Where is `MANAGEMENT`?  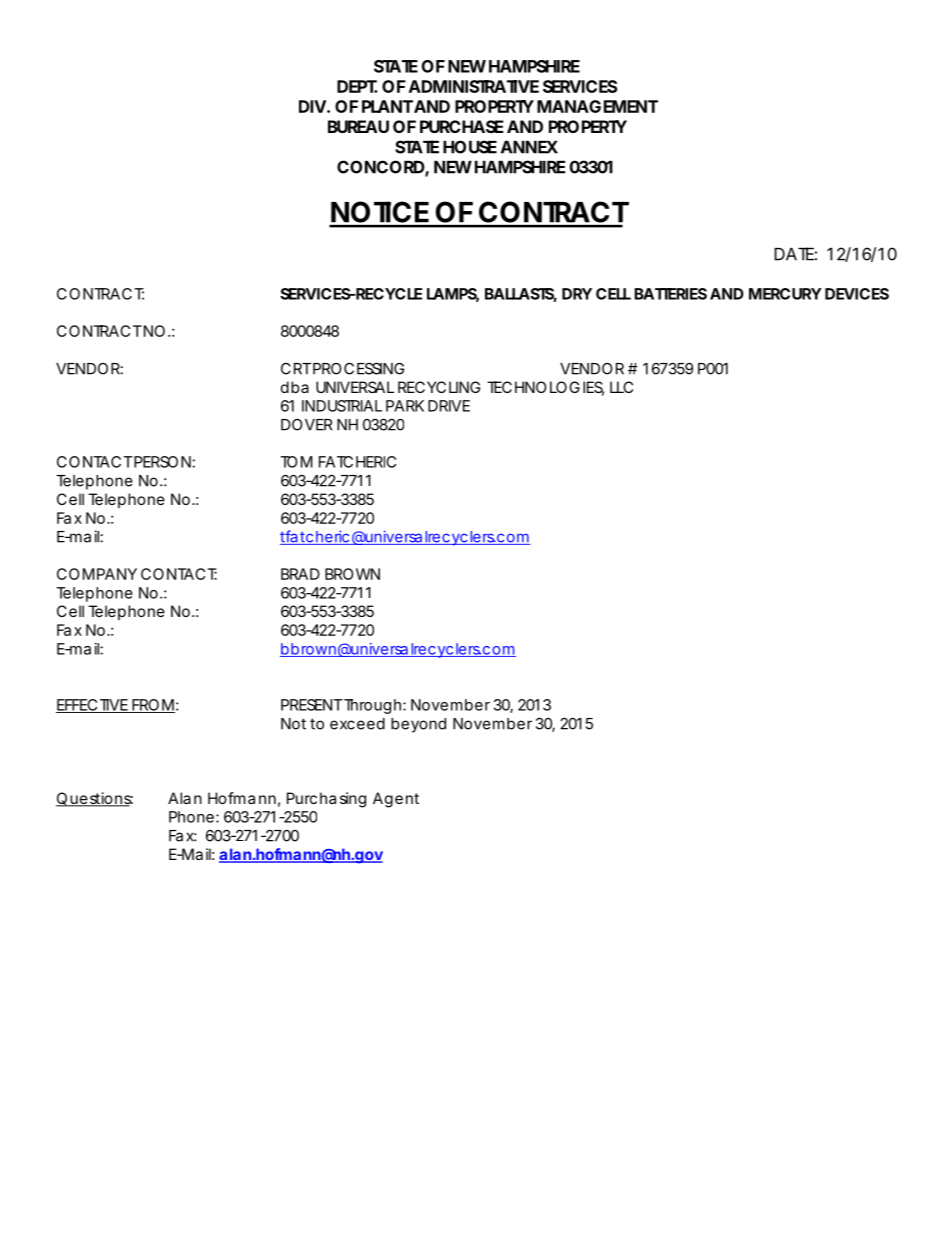
MANAGEMENT is located at coordinates (597, 106).
